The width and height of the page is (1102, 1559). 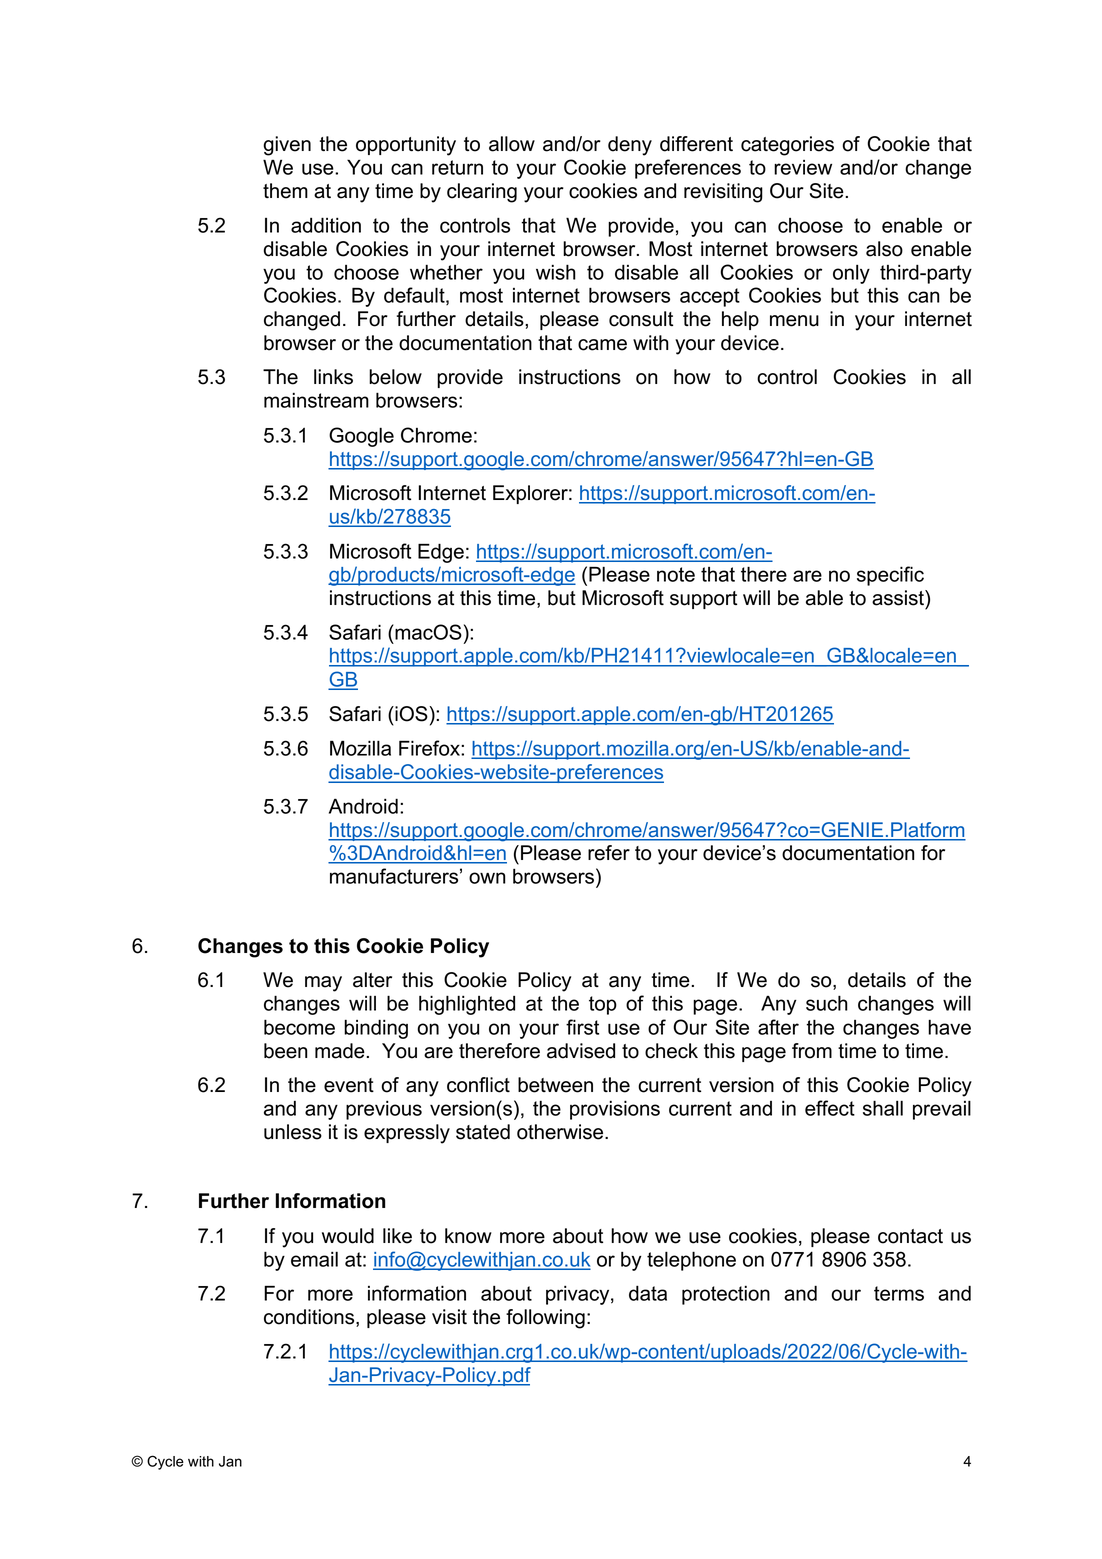 I want to click on opportunity, so click(x=406, y=146).
